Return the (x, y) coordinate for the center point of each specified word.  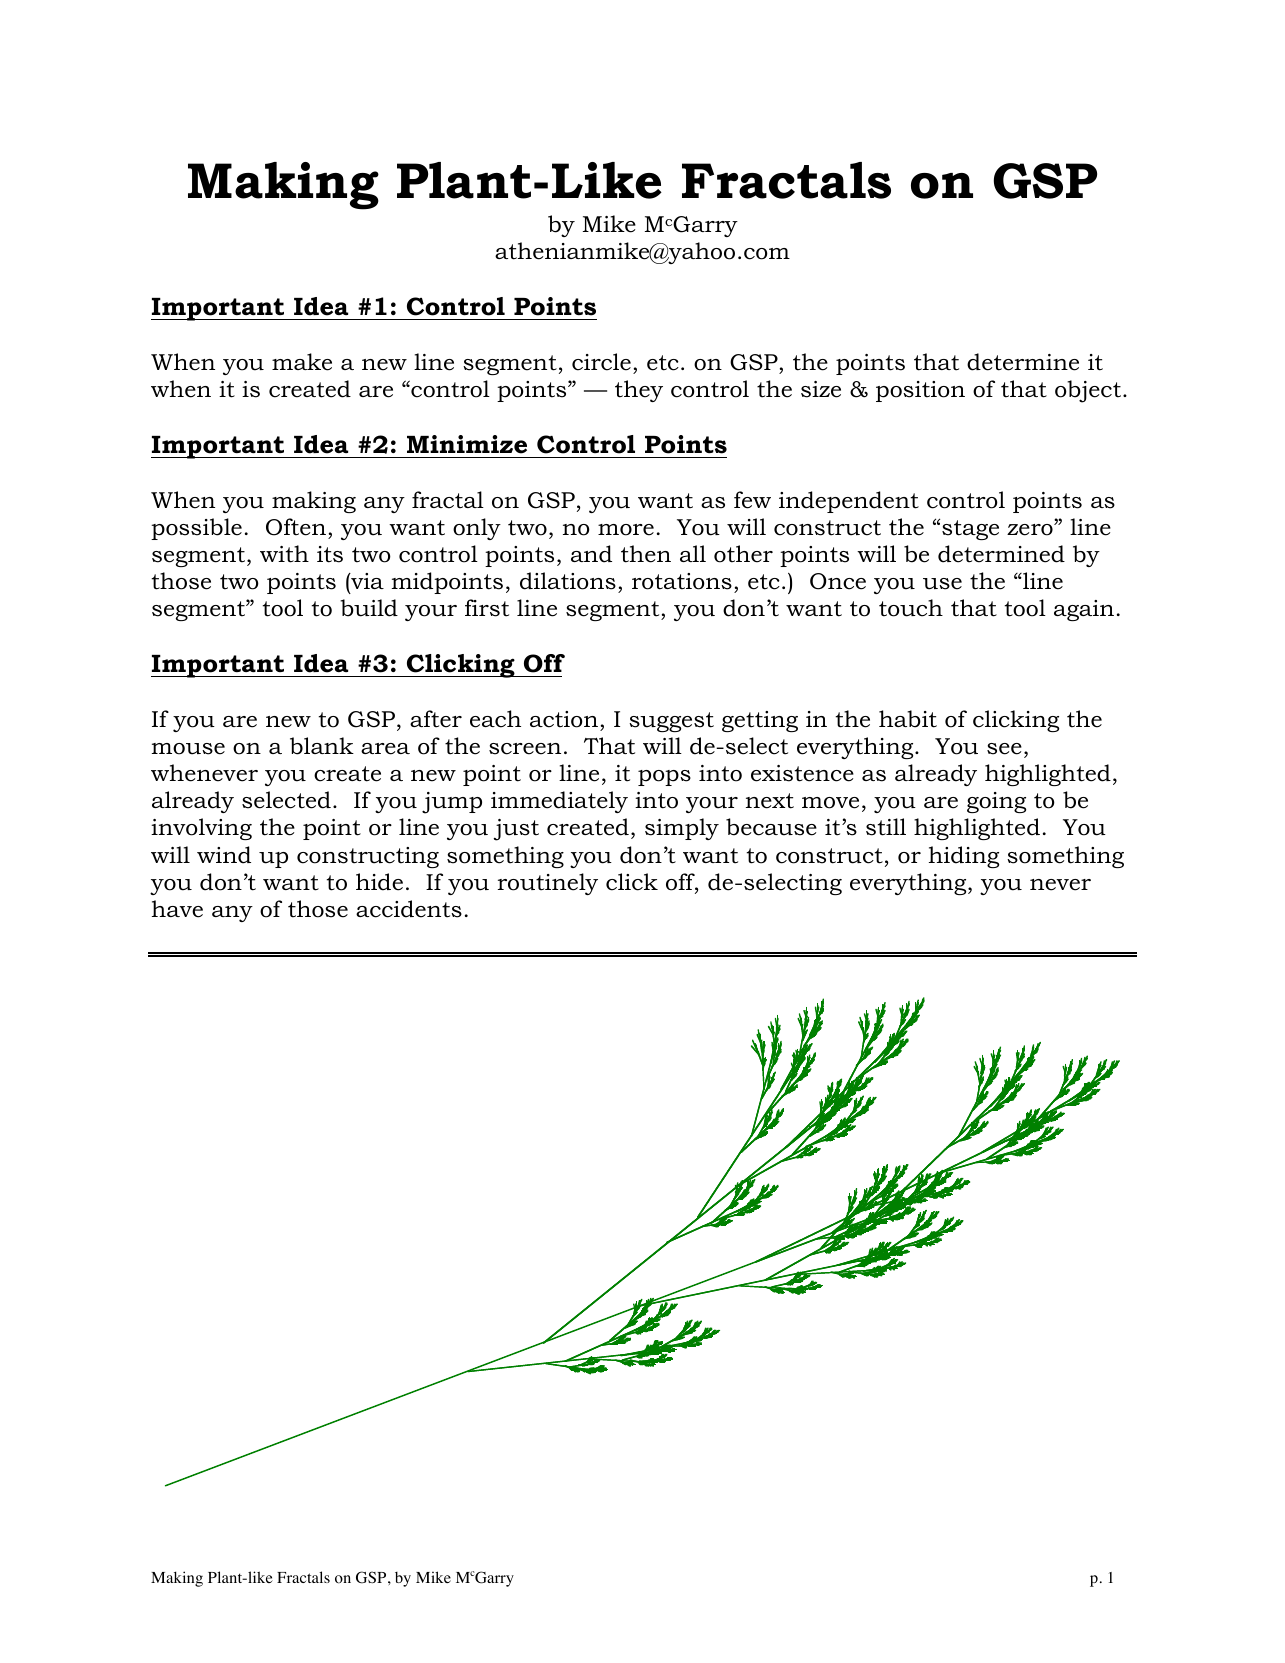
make (302, 362)
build (369, 608)
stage (970, 530)
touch (911, 608)
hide (379, 882)
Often (296, 527)
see (1004, 749)
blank (322, 746)
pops (664, 778)
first (487, 608)
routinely (548, 884)
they (639, 391)
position (920, 391)
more (626, 530)
